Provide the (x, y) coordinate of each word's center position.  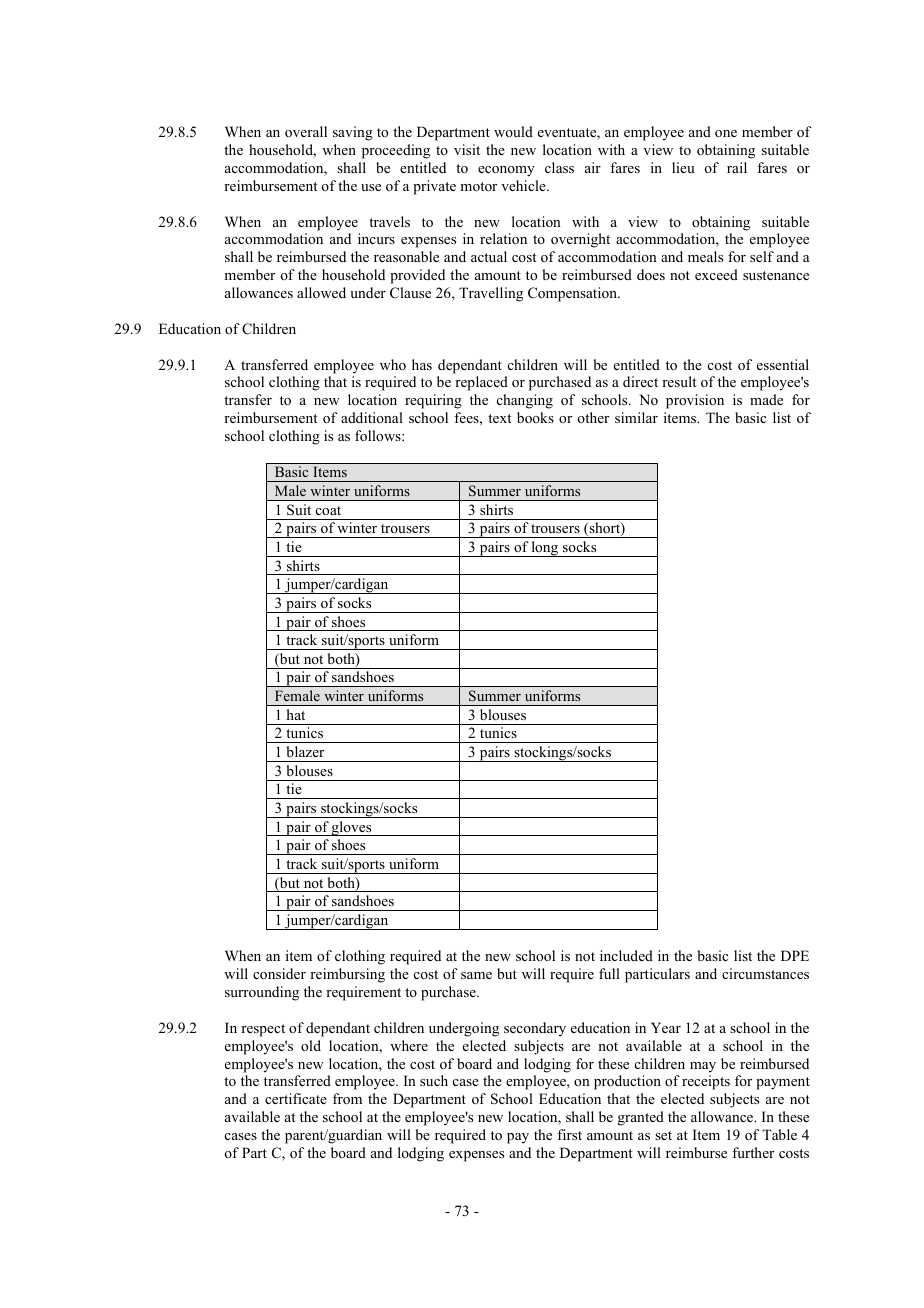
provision (695, 401)
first (569, 1134)
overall (306, 131)
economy (506, 171)
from (347, 1098)
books (535, 417)
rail (737, 167)
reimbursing (347, 975)
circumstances (765, 973)
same (476, 975)
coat (328, 510)
